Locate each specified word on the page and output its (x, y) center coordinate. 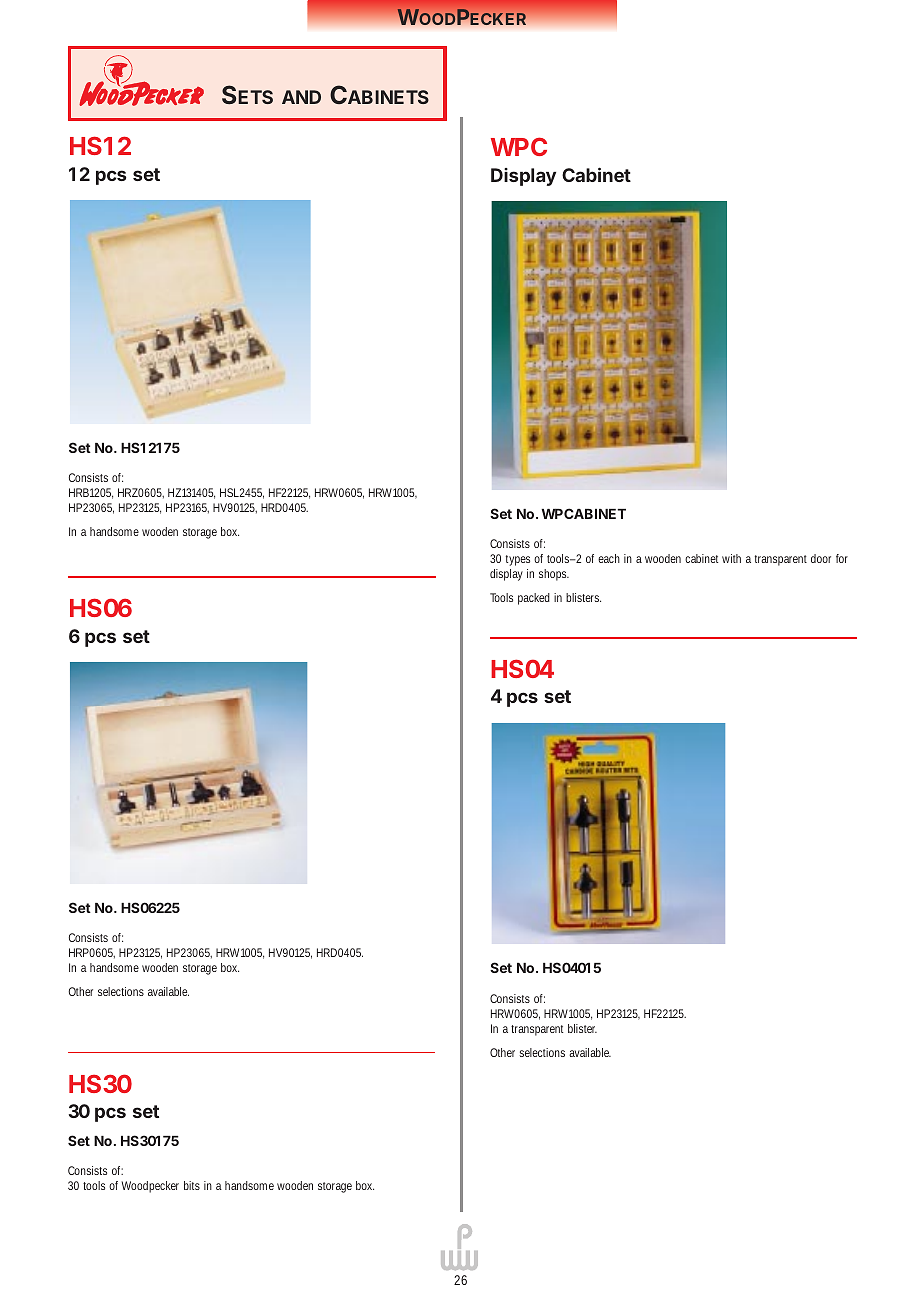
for (842, 558)
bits (192, 1185)
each (609, 558)
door (821, 558)
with (731, 558)
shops (554, 575)
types (518, 560)
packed (534, 599)
